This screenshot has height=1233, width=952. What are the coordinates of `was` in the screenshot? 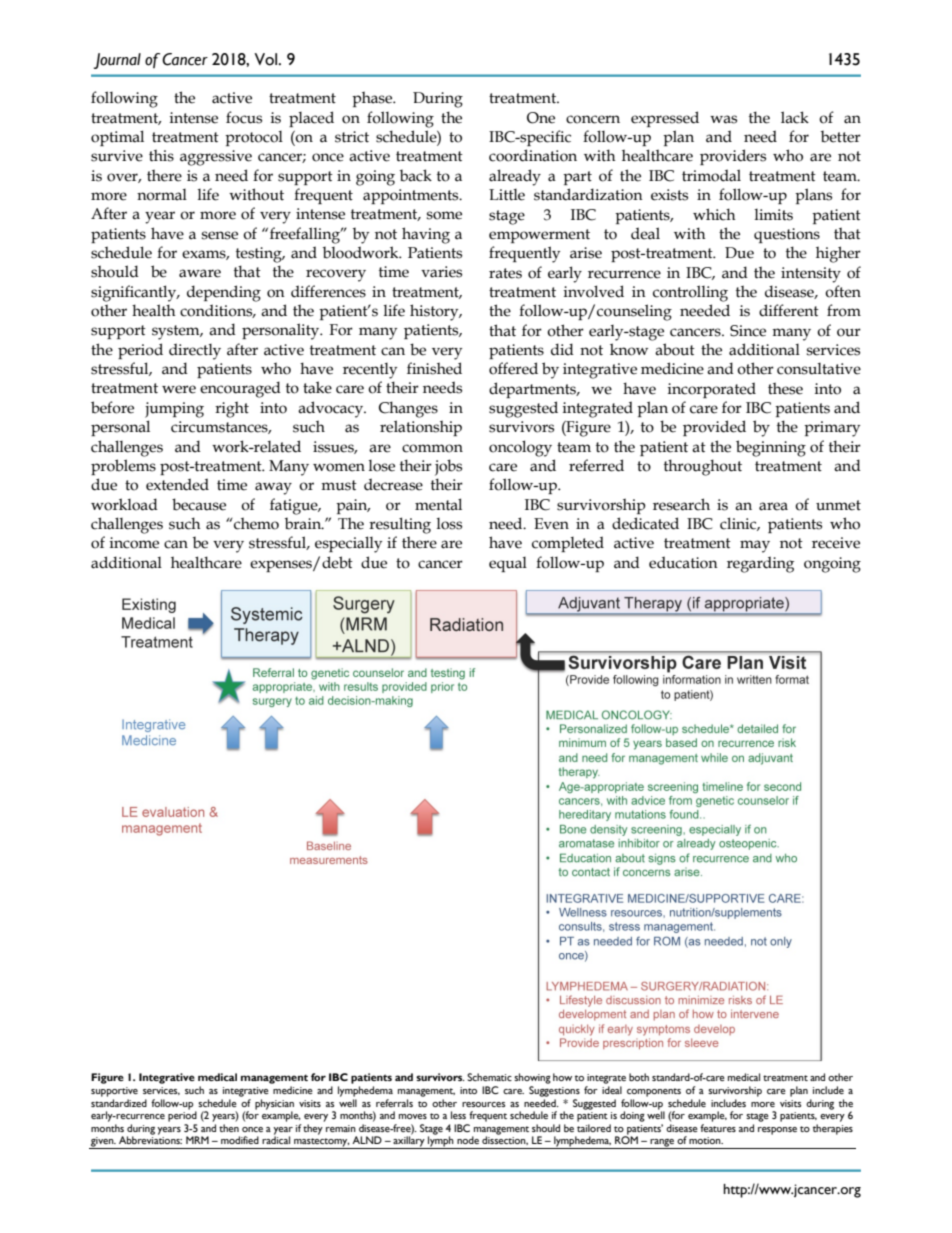 It's located at (723, 119).
